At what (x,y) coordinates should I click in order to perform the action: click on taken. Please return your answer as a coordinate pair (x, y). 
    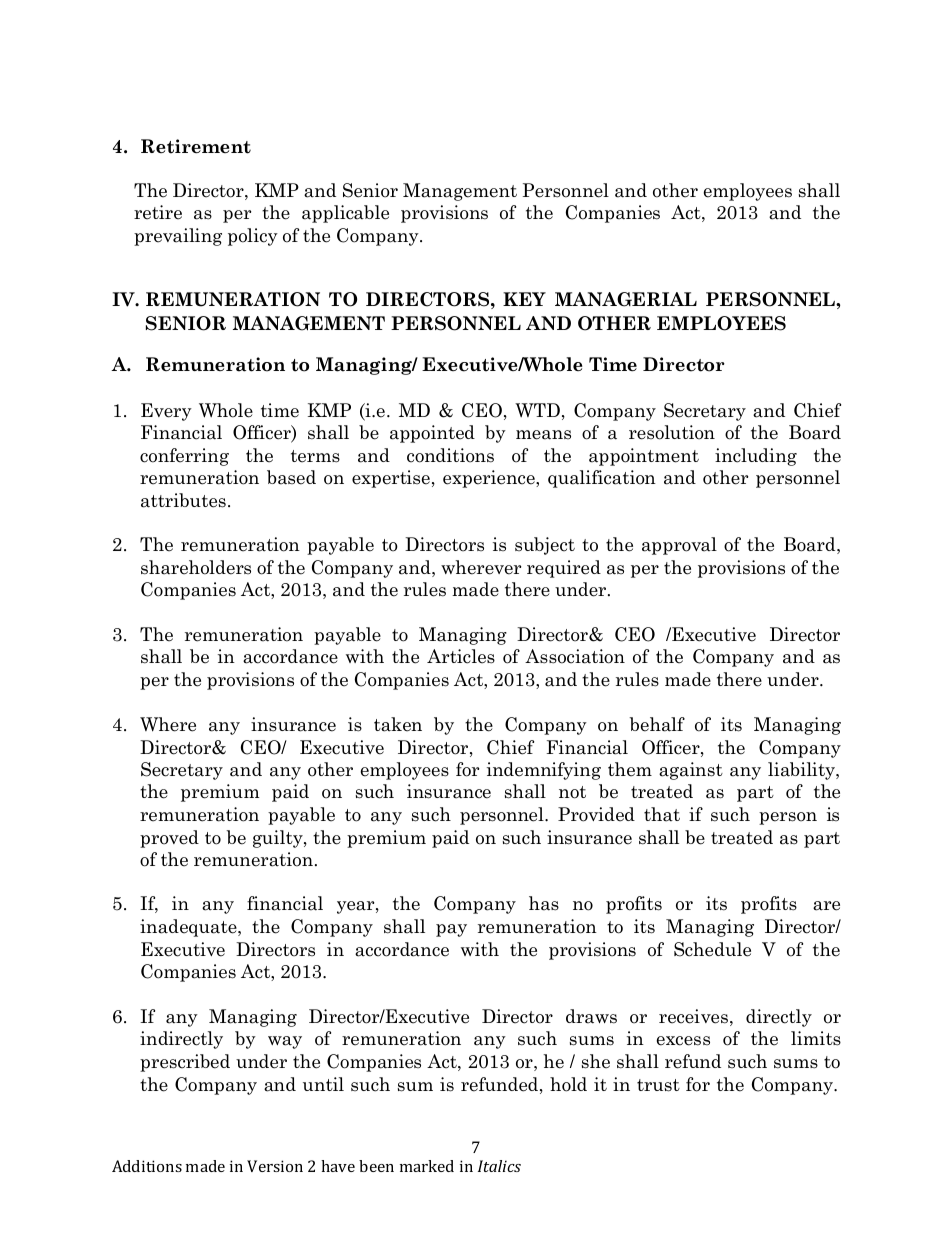
    Looking at the image, I should click on (398, 724).
